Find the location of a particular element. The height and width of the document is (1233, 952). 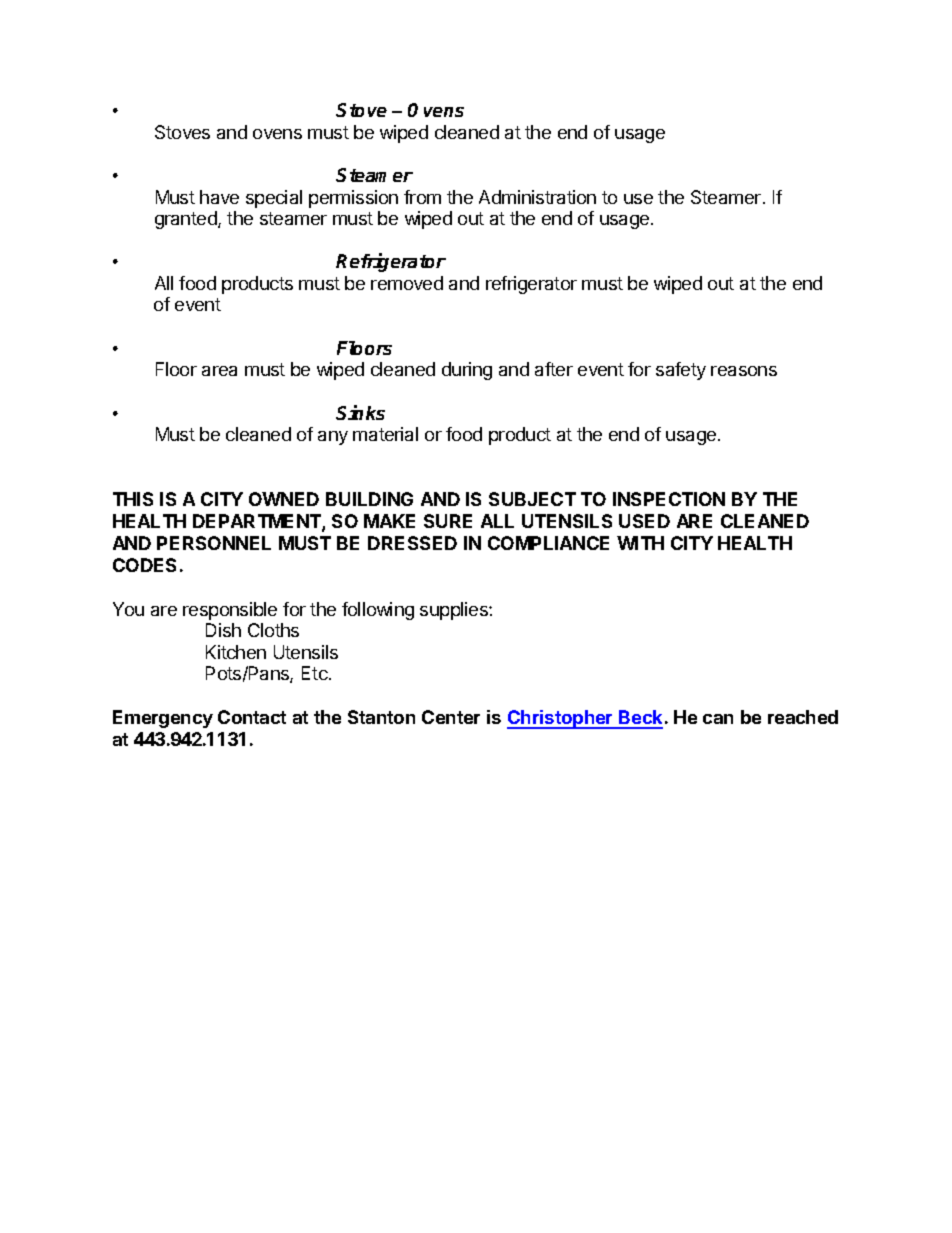

from is located at coordinates (422, 197).
